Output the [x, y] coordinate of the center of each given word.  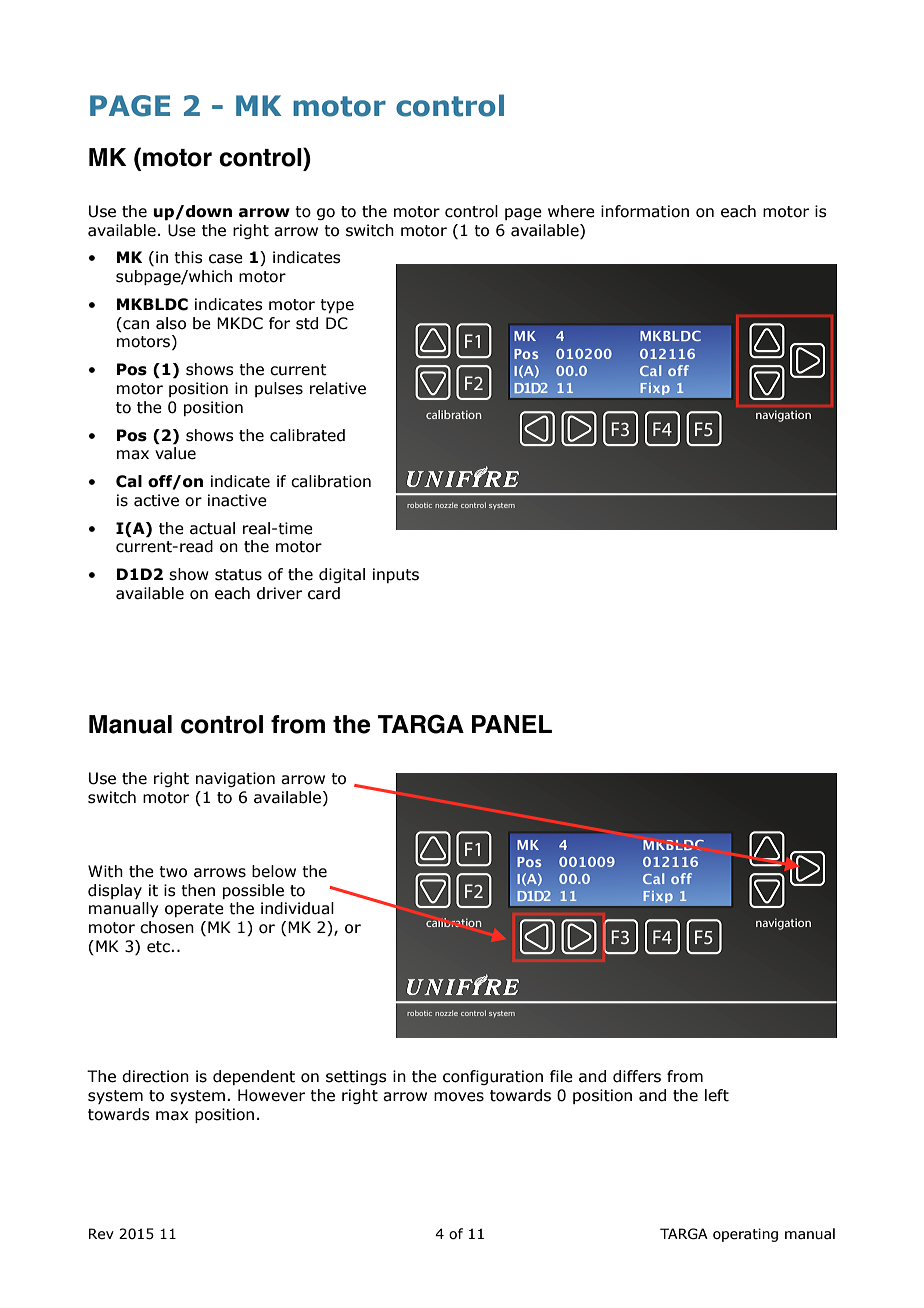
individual [297, 908]
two [173, 872]
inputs [396, 575]
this [188, 257]
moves [459, 1097]
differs [637, 1076]
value [175, 453]
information [645, 211]
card [324, 593]
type [337, 306]
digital [342, 575]
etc [159, 947]
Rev [101, 1234]
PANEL [512, 724]
